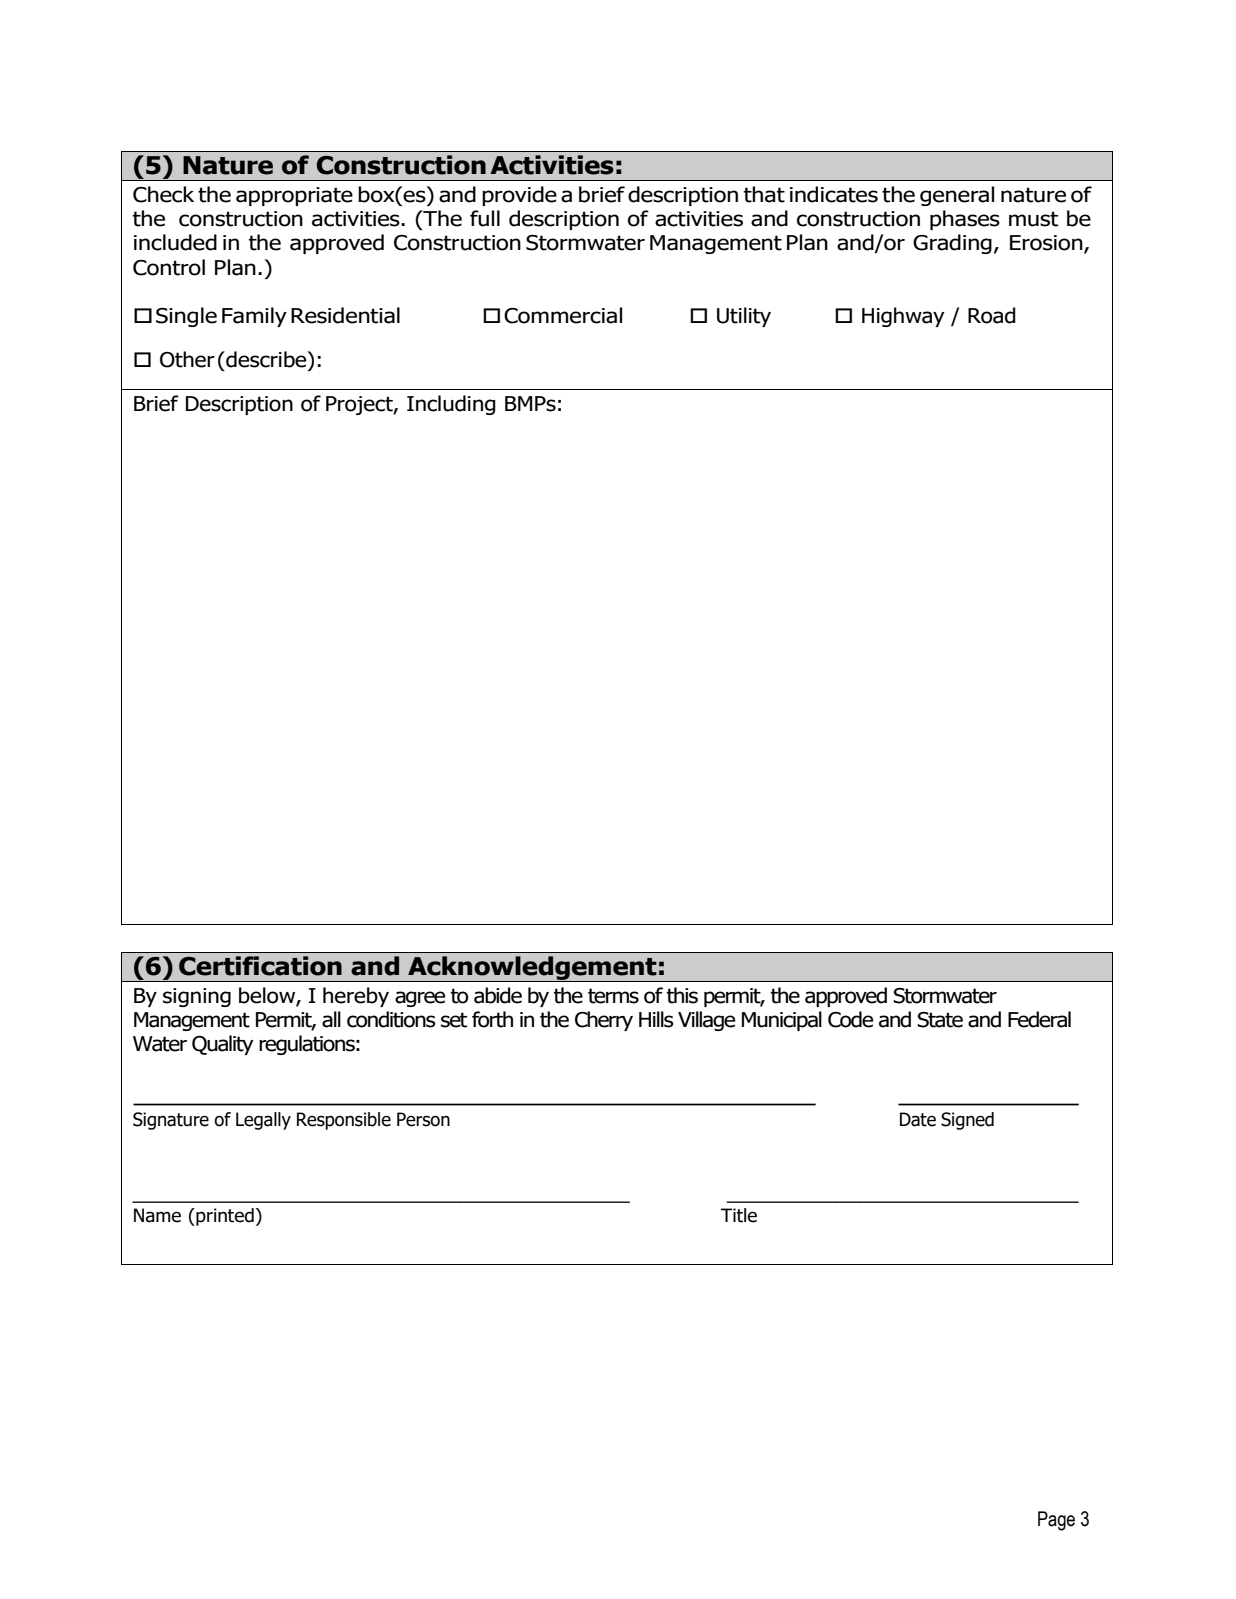 The image size is (1236, 1599). I want to click on appropriate, so click(294, 196).
